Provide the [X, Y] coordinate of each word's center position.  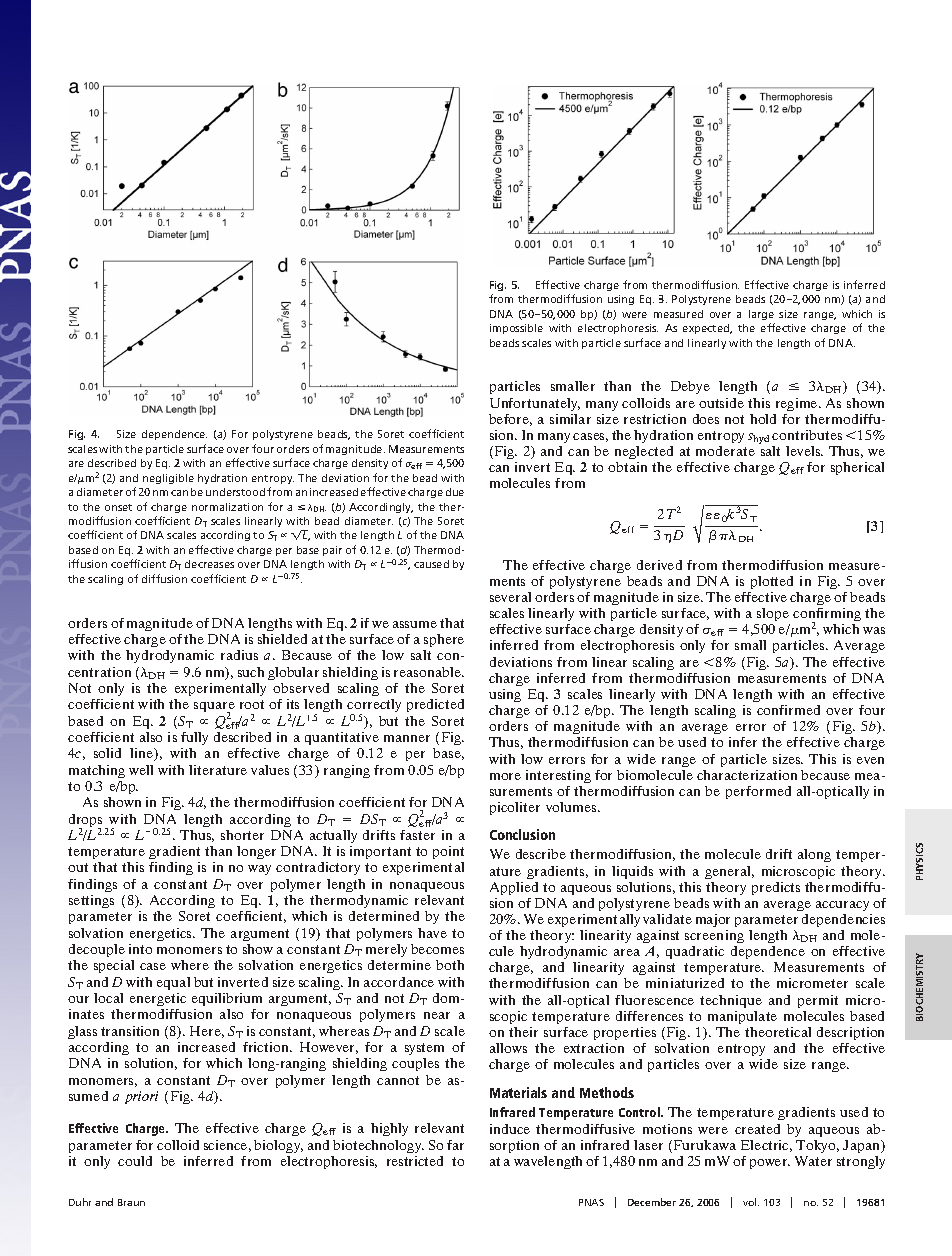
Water [813, 1161]
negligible [168, 479]
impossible [516, 329]
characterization [747, 775]
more [505, 776]
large [761, 315]
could [135, 1161]
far [455, 1145]
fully [194, 738]
